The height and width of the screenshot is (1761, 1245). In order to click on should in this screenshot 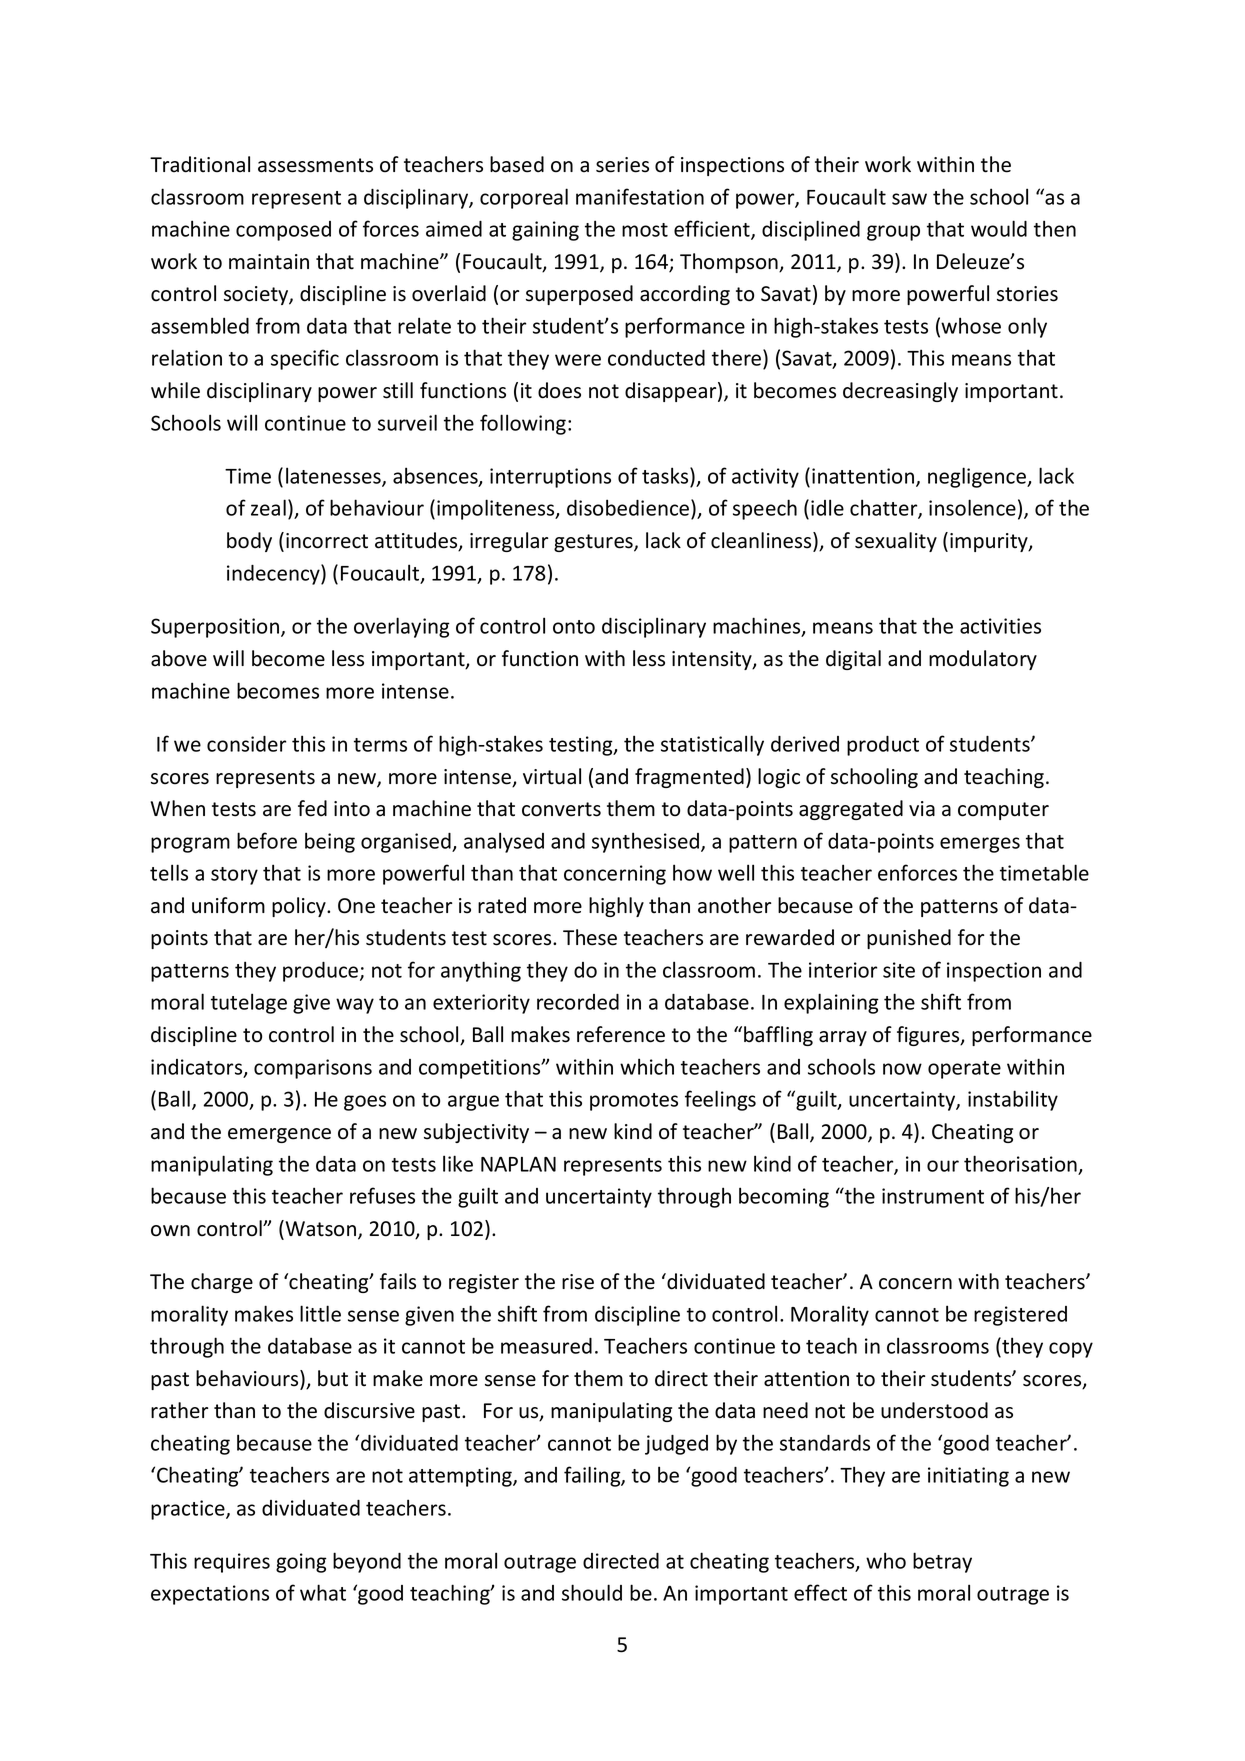, I will do `click(592, 1592)`.
